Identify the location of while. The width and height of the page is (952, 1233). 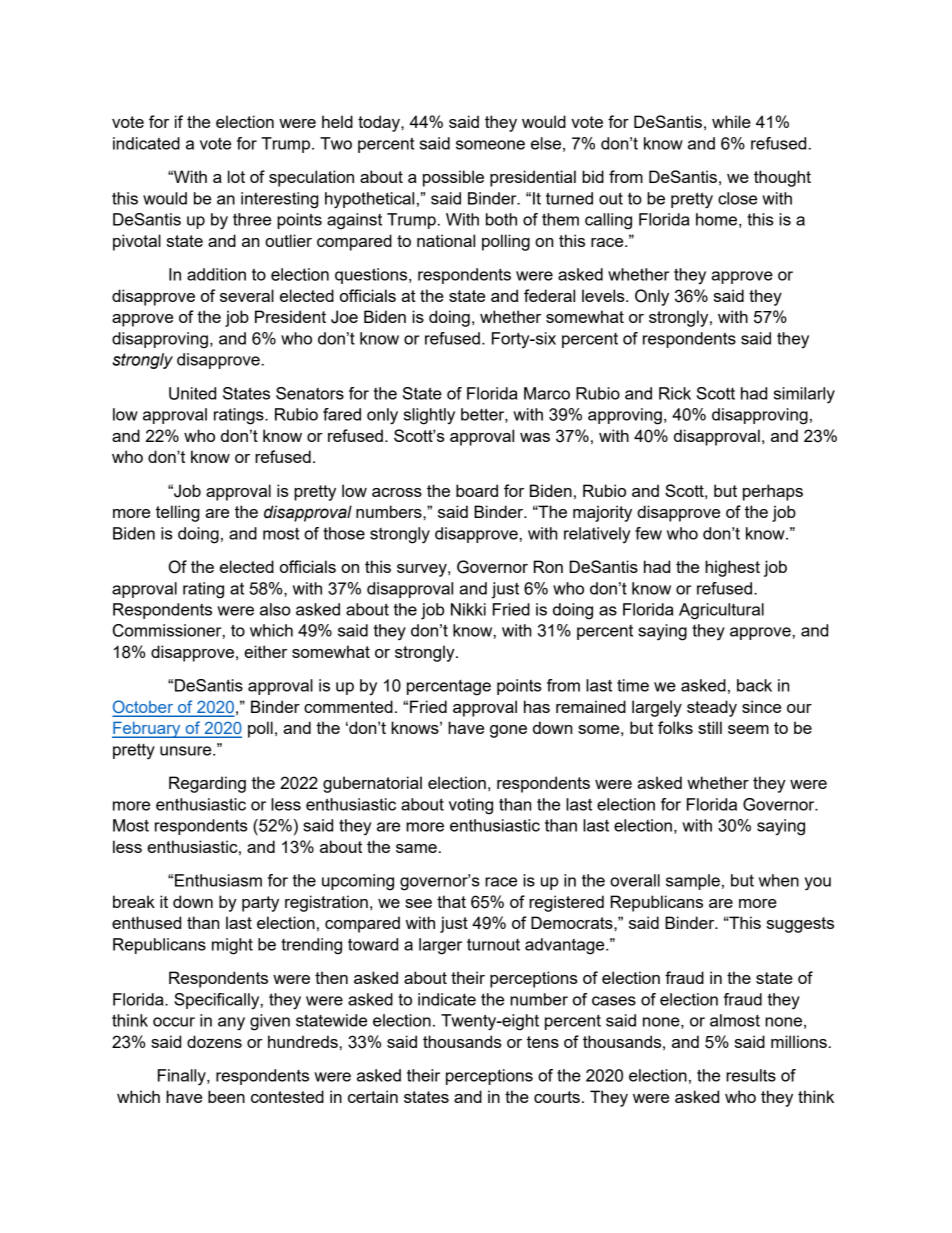
(731, 121).
